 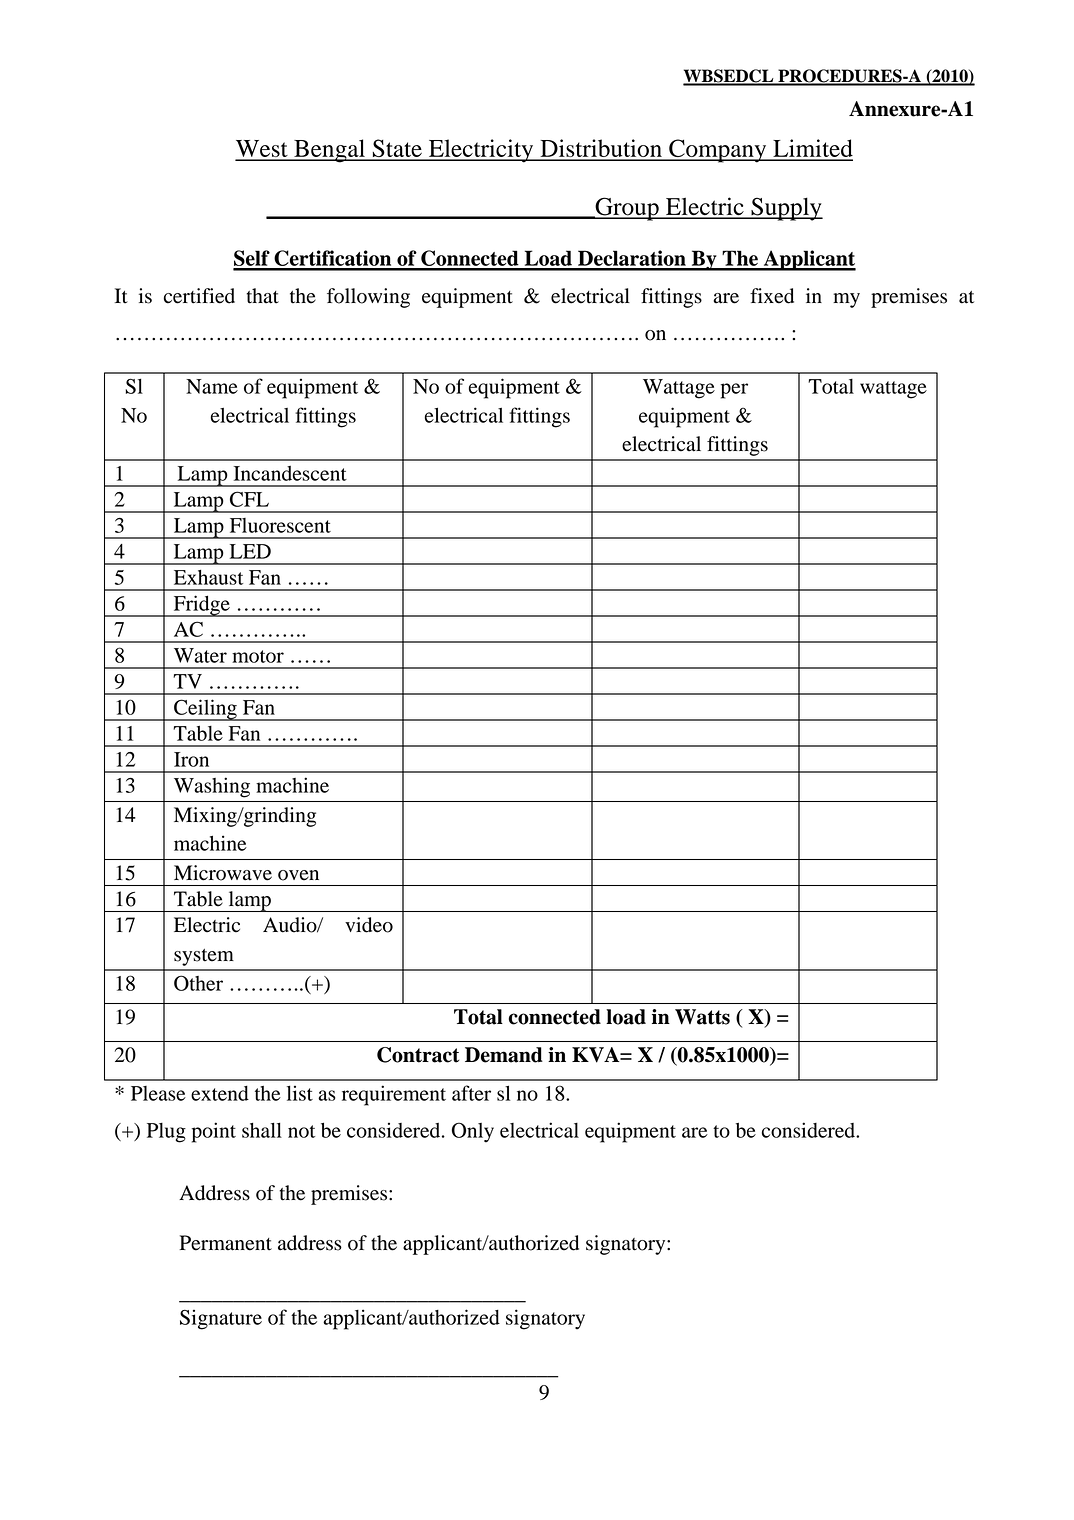 What do you see at coordinates (369, 925) in the screenshot?
I see `video` at bounding box center [369, 925].
